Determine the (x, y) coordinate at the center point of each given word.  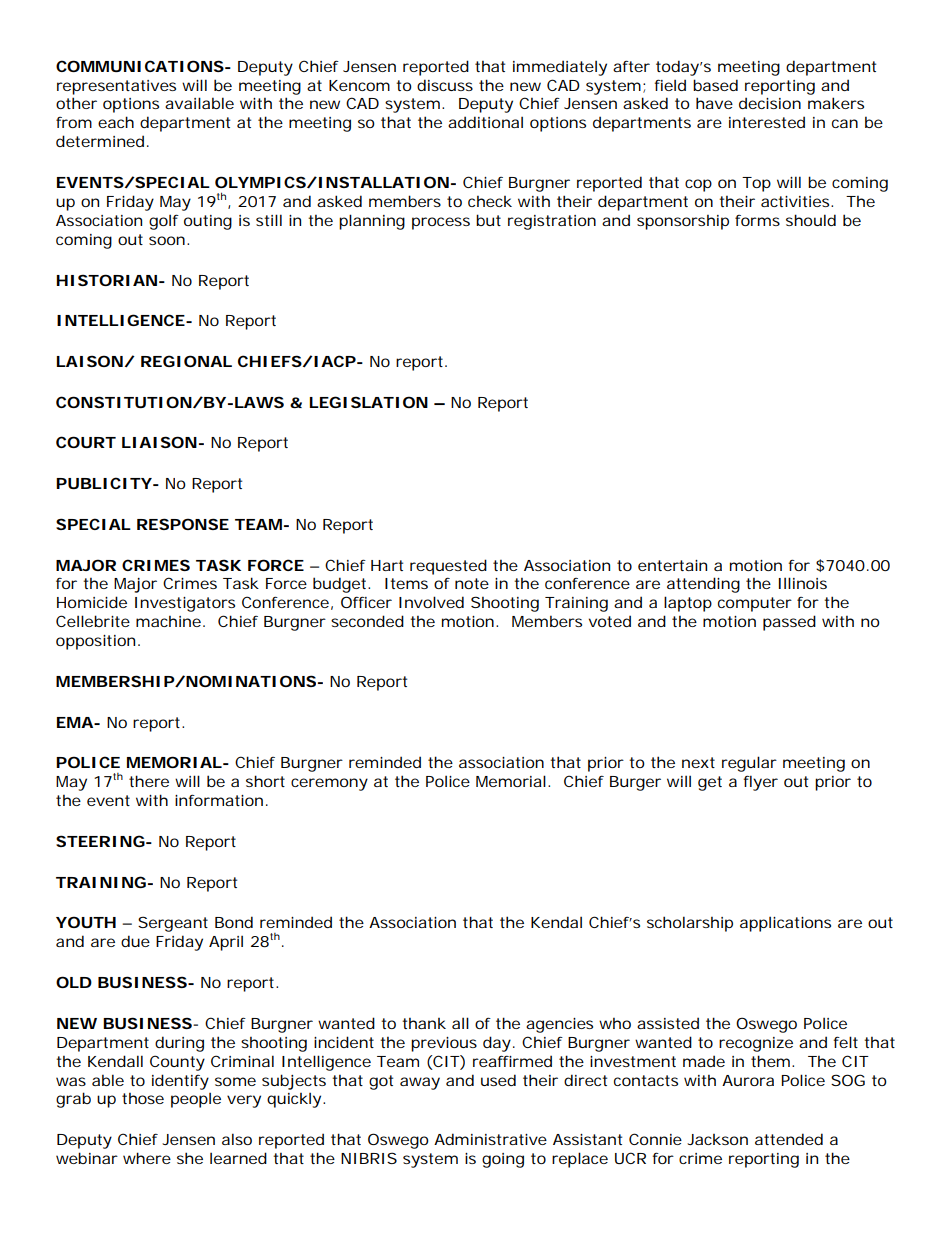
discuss (445, 85)
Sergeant (173, 924)
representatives (116, 87)
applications (785, 924)
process (441, 223)
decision (770, 103)
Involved (431, 602)
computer (755, 604)
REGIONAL (186, 361)
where (147, 1158)
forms (757, 220)
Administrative (490, 1139)
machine (168, 621)
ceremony (329, 784)
